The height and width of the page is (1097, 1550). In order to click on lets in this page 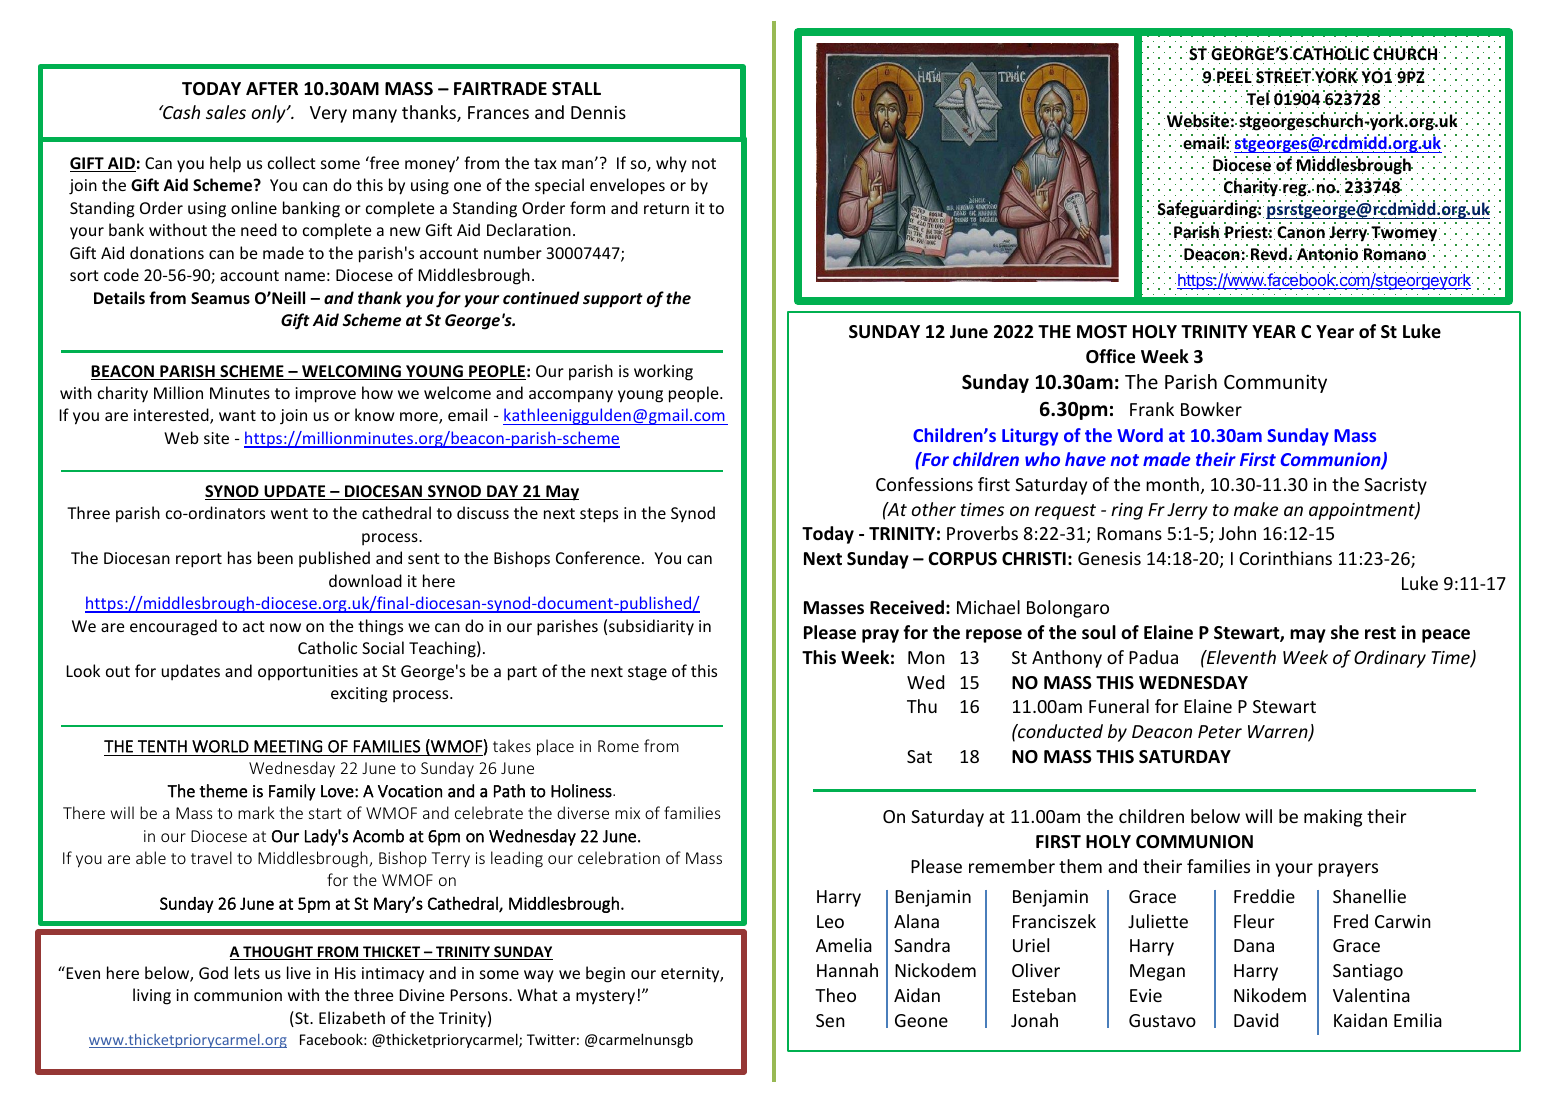, I will do `click(247, 972)`.
